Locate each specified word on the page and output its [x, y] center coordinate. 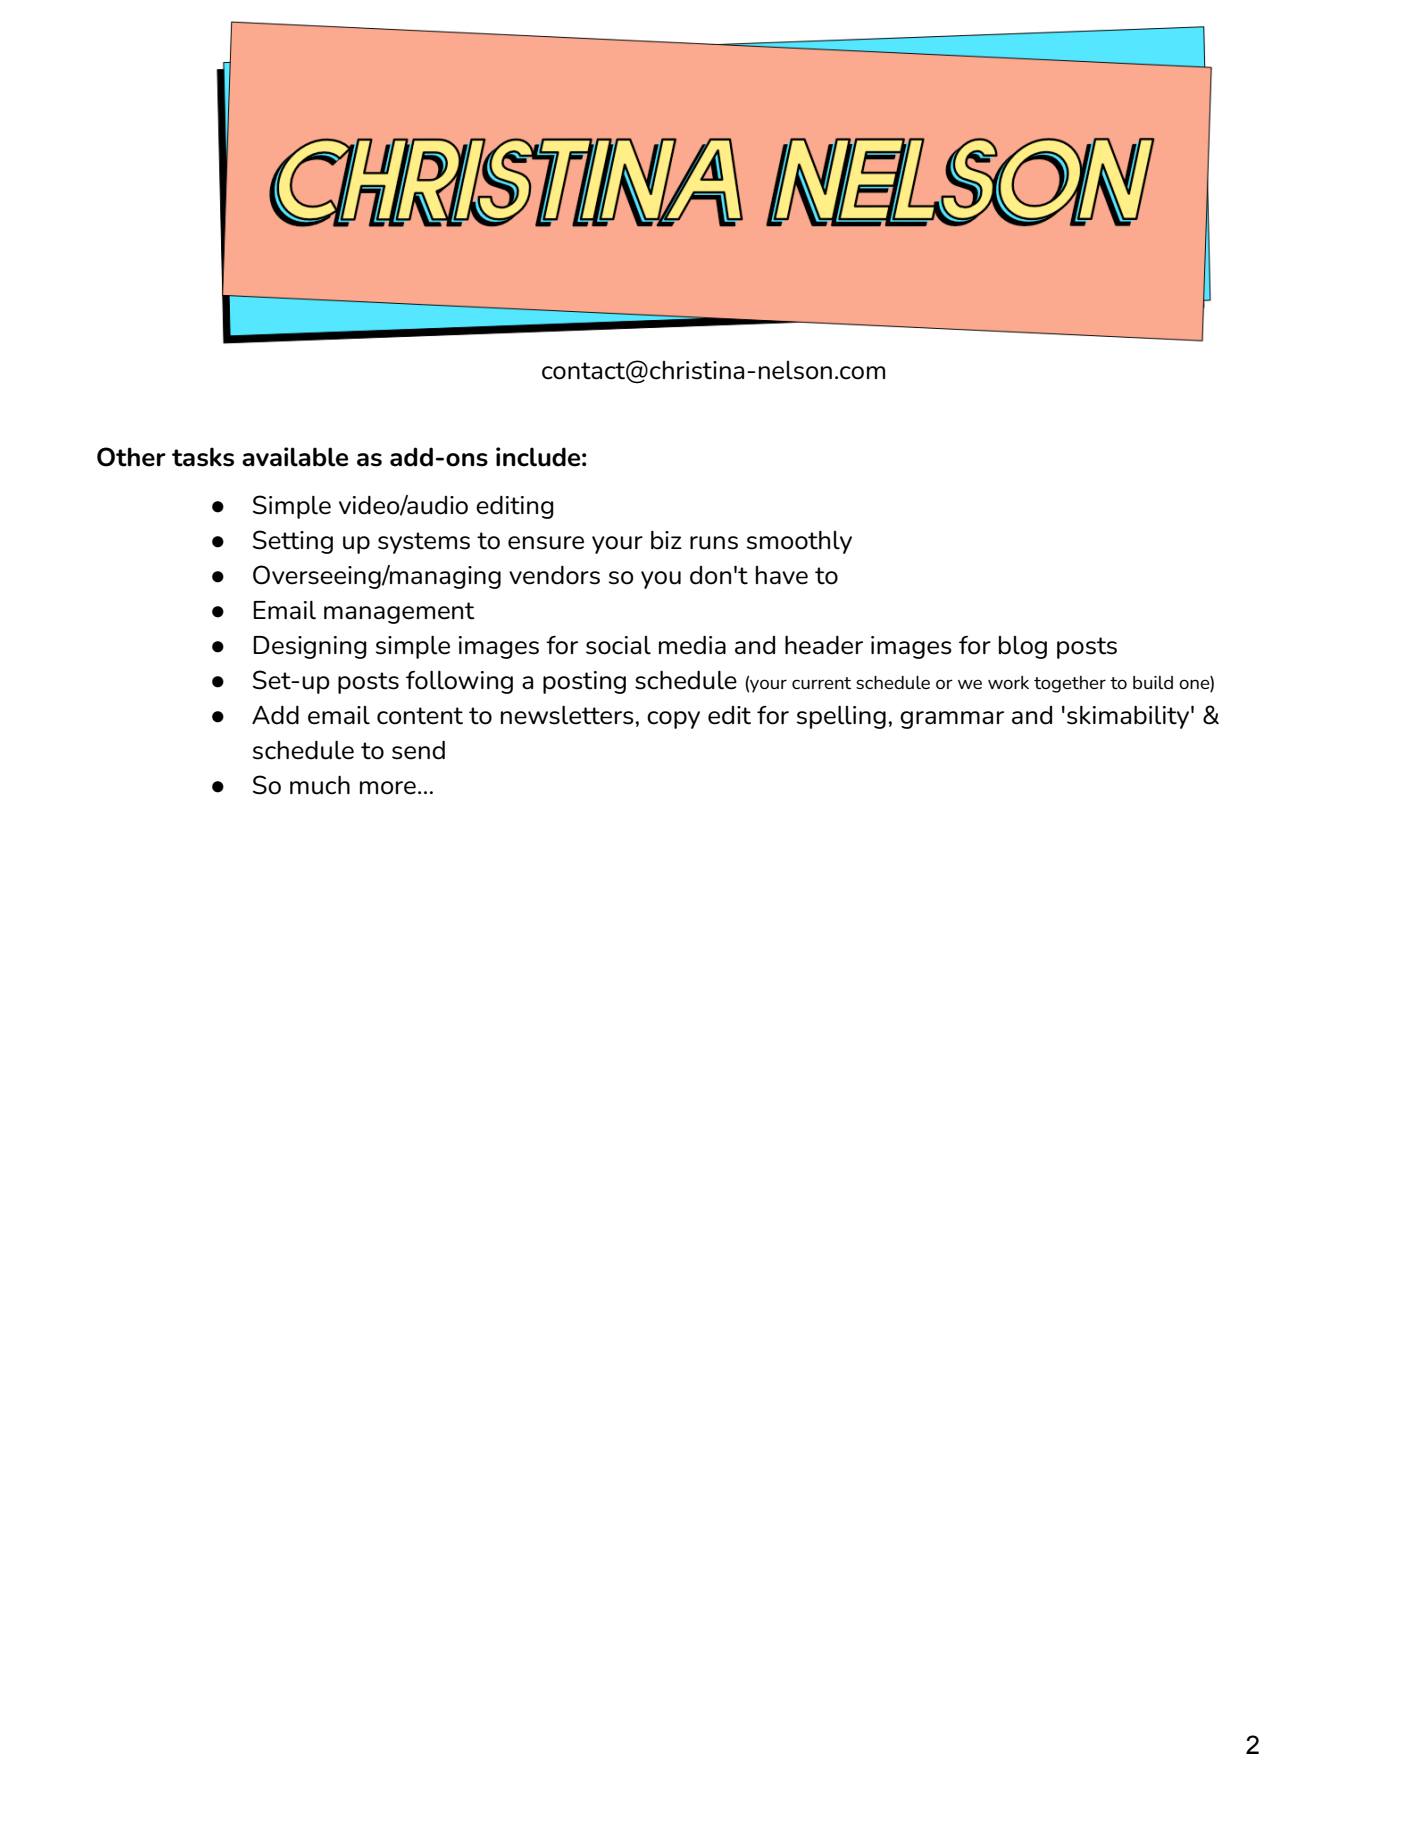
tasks [203, 457]
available [295, 457]
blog [1023, 647]
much [320, 785]
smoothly [799, 542]
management [399, 613]
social [618, 645]
